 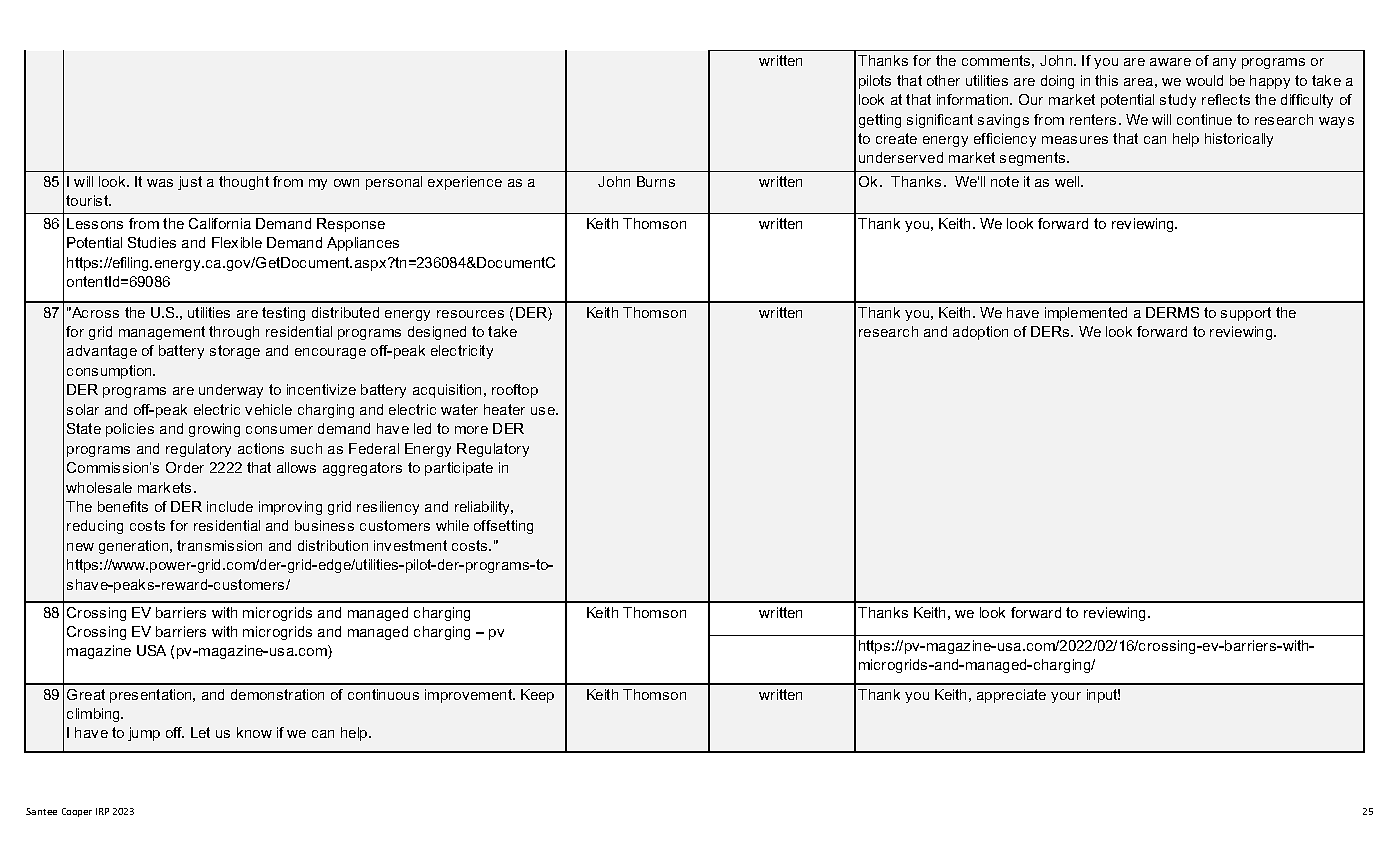 What do you see at coordinates (1204, 80) in the screenshot?
I see `would` at bounding box center [1204, 80].
